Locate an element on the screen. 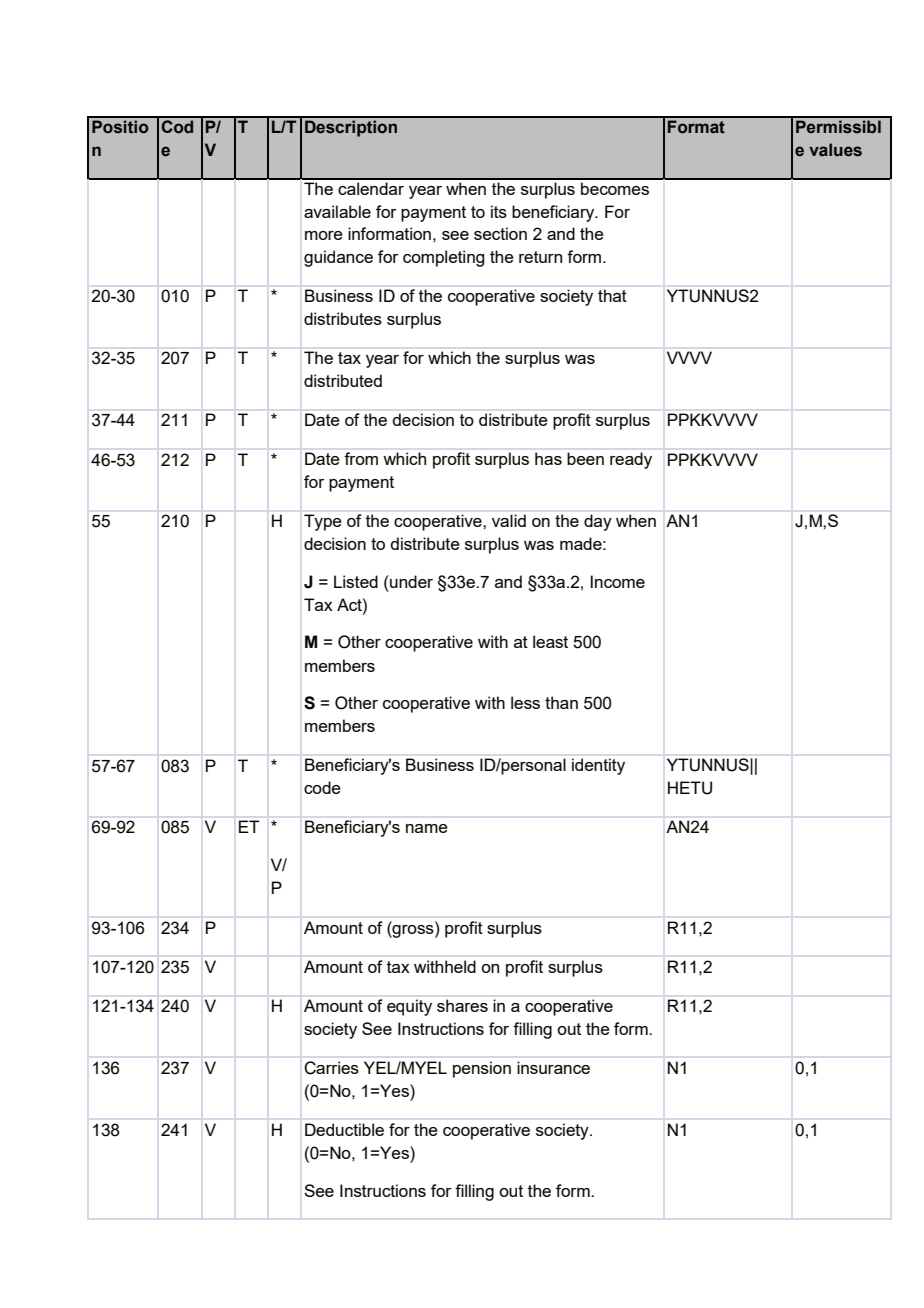  least is located at coordinates (550, 641).
